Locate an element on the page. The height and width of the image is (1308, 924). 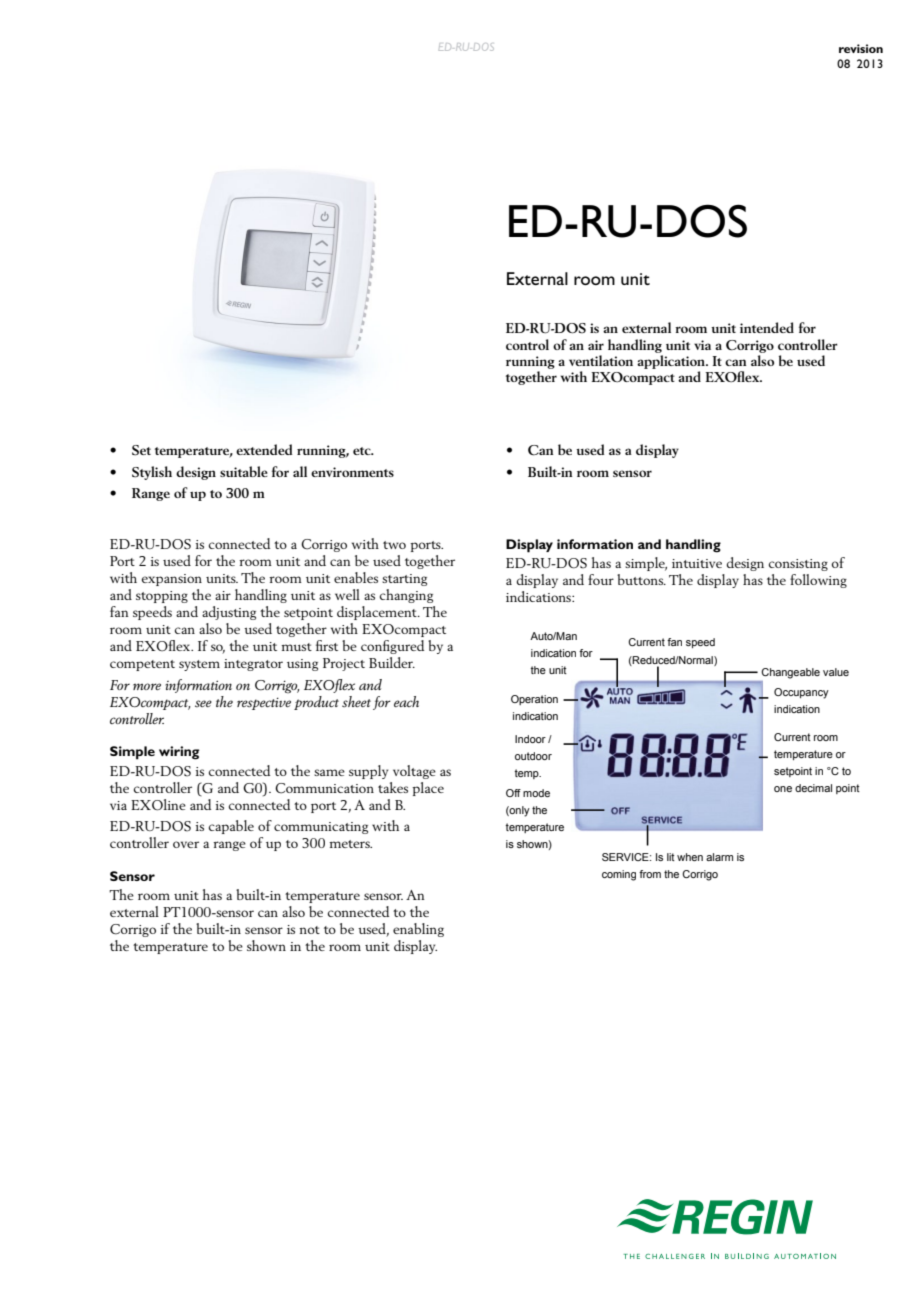
consisting is located at coordinates (798, 565).
